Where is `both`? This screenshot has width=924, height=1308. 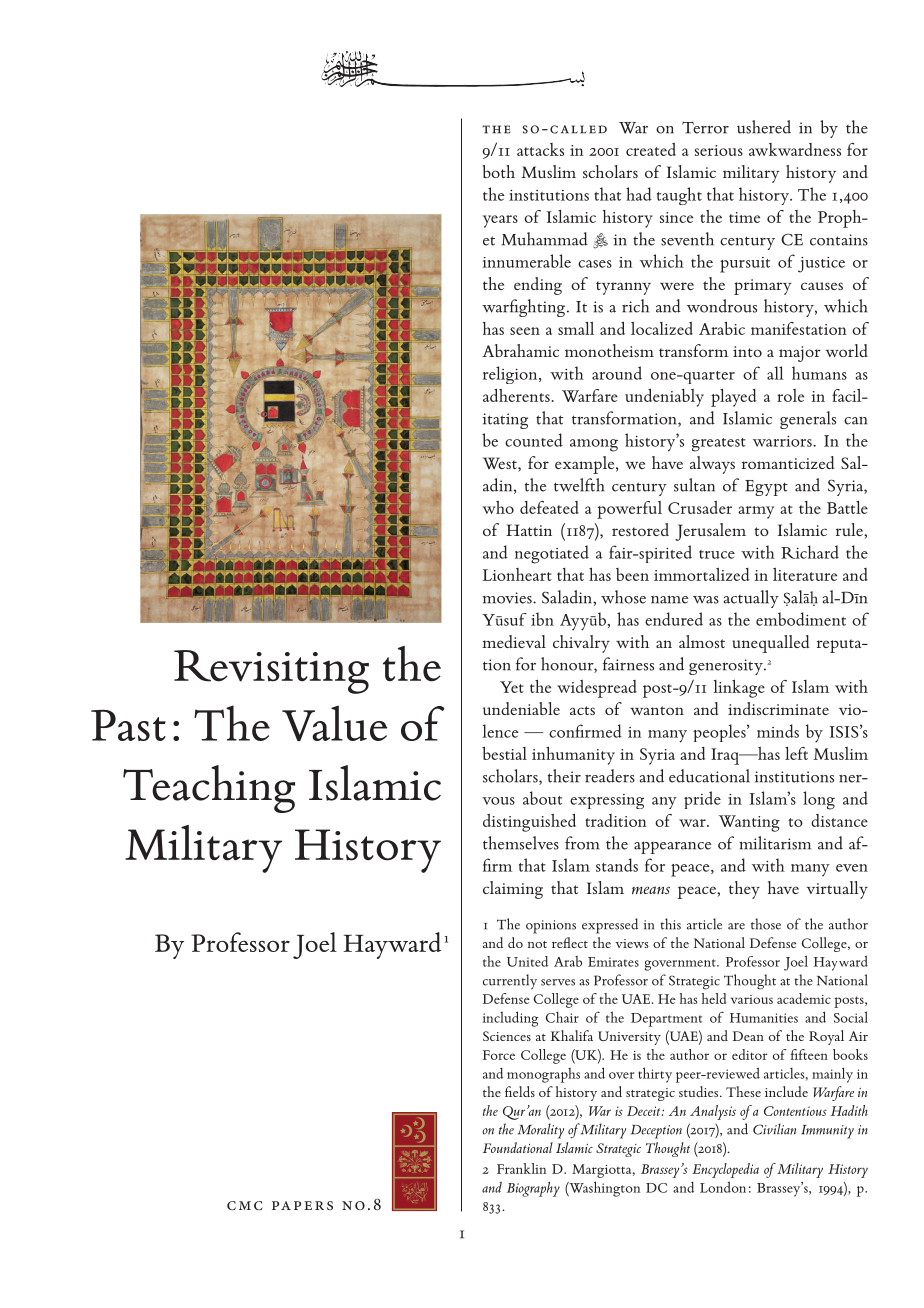 both is located at coordinates (499, 171).
